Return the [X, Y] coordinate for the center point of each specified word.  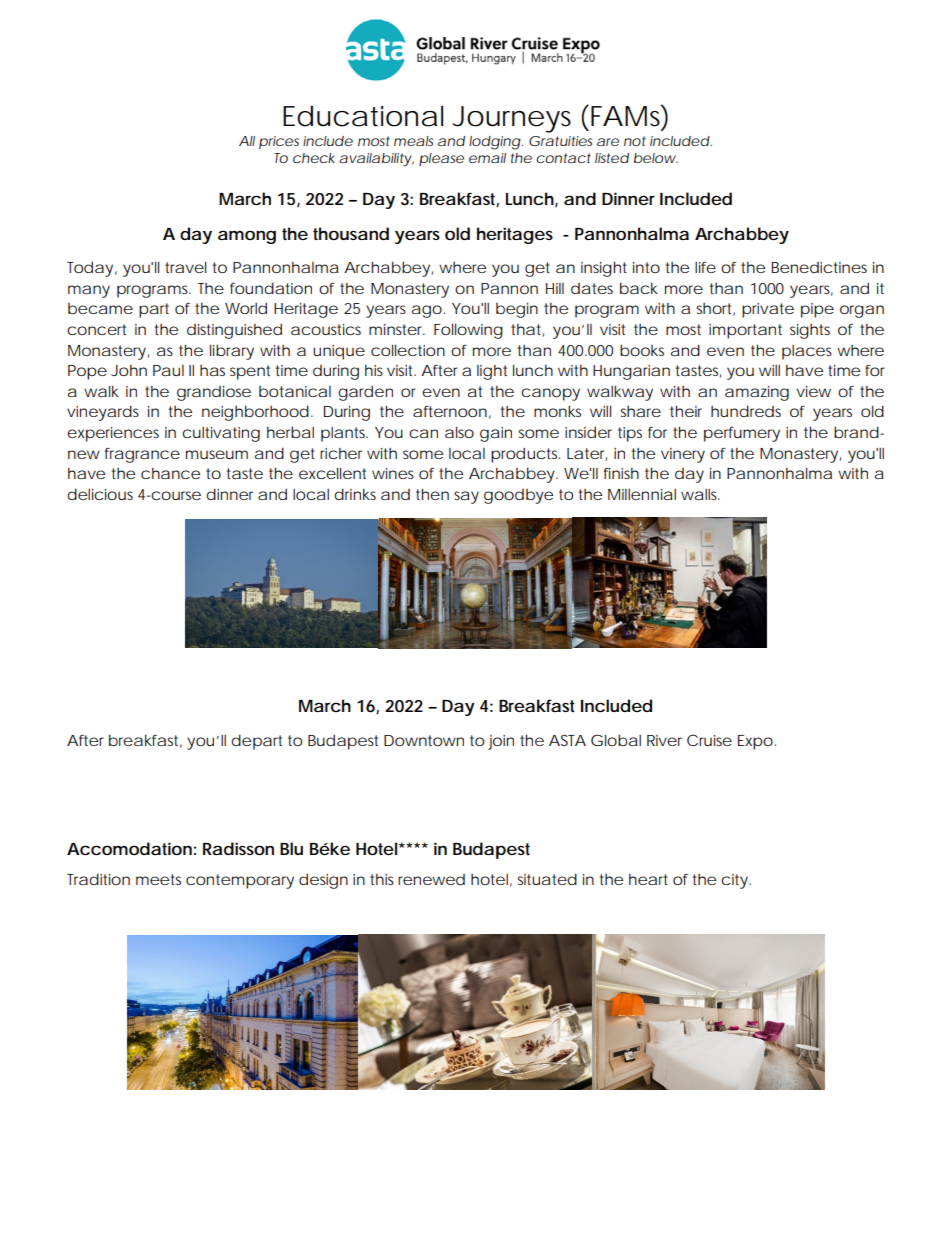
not [635, 141]
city [734, 881]
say [466, 497]
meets [158, 879]
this [382, 879]
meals [414, 141]
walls [700, 494]
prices [279, 142]
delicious [100, 494]
